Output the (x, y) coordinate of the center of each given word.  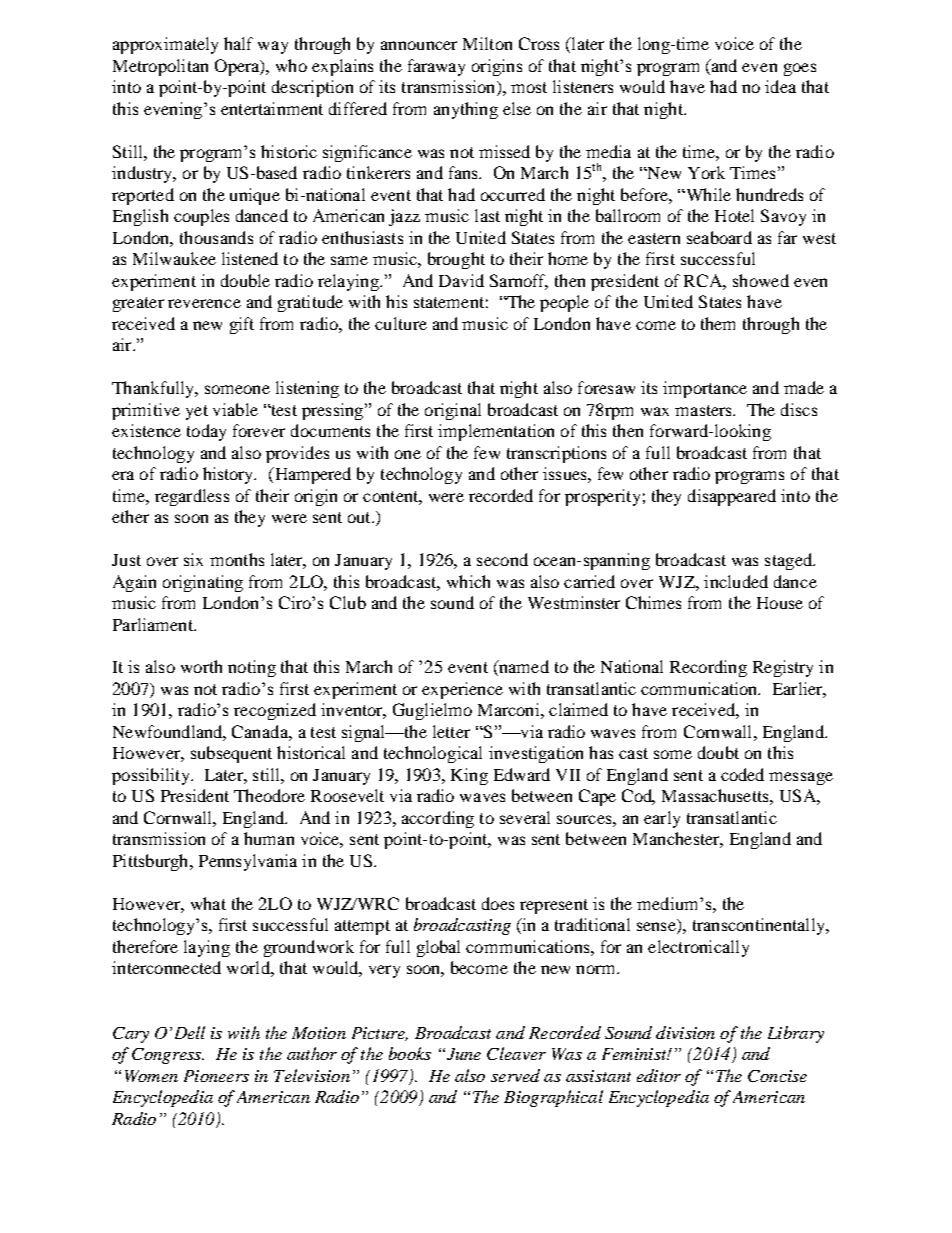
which (468, 581)
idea (780, 86)
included (736, 581)
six (193, 559)
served (515, 1075)
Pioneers (216, 1076)
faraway (436, 67)
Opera (238, 67)
